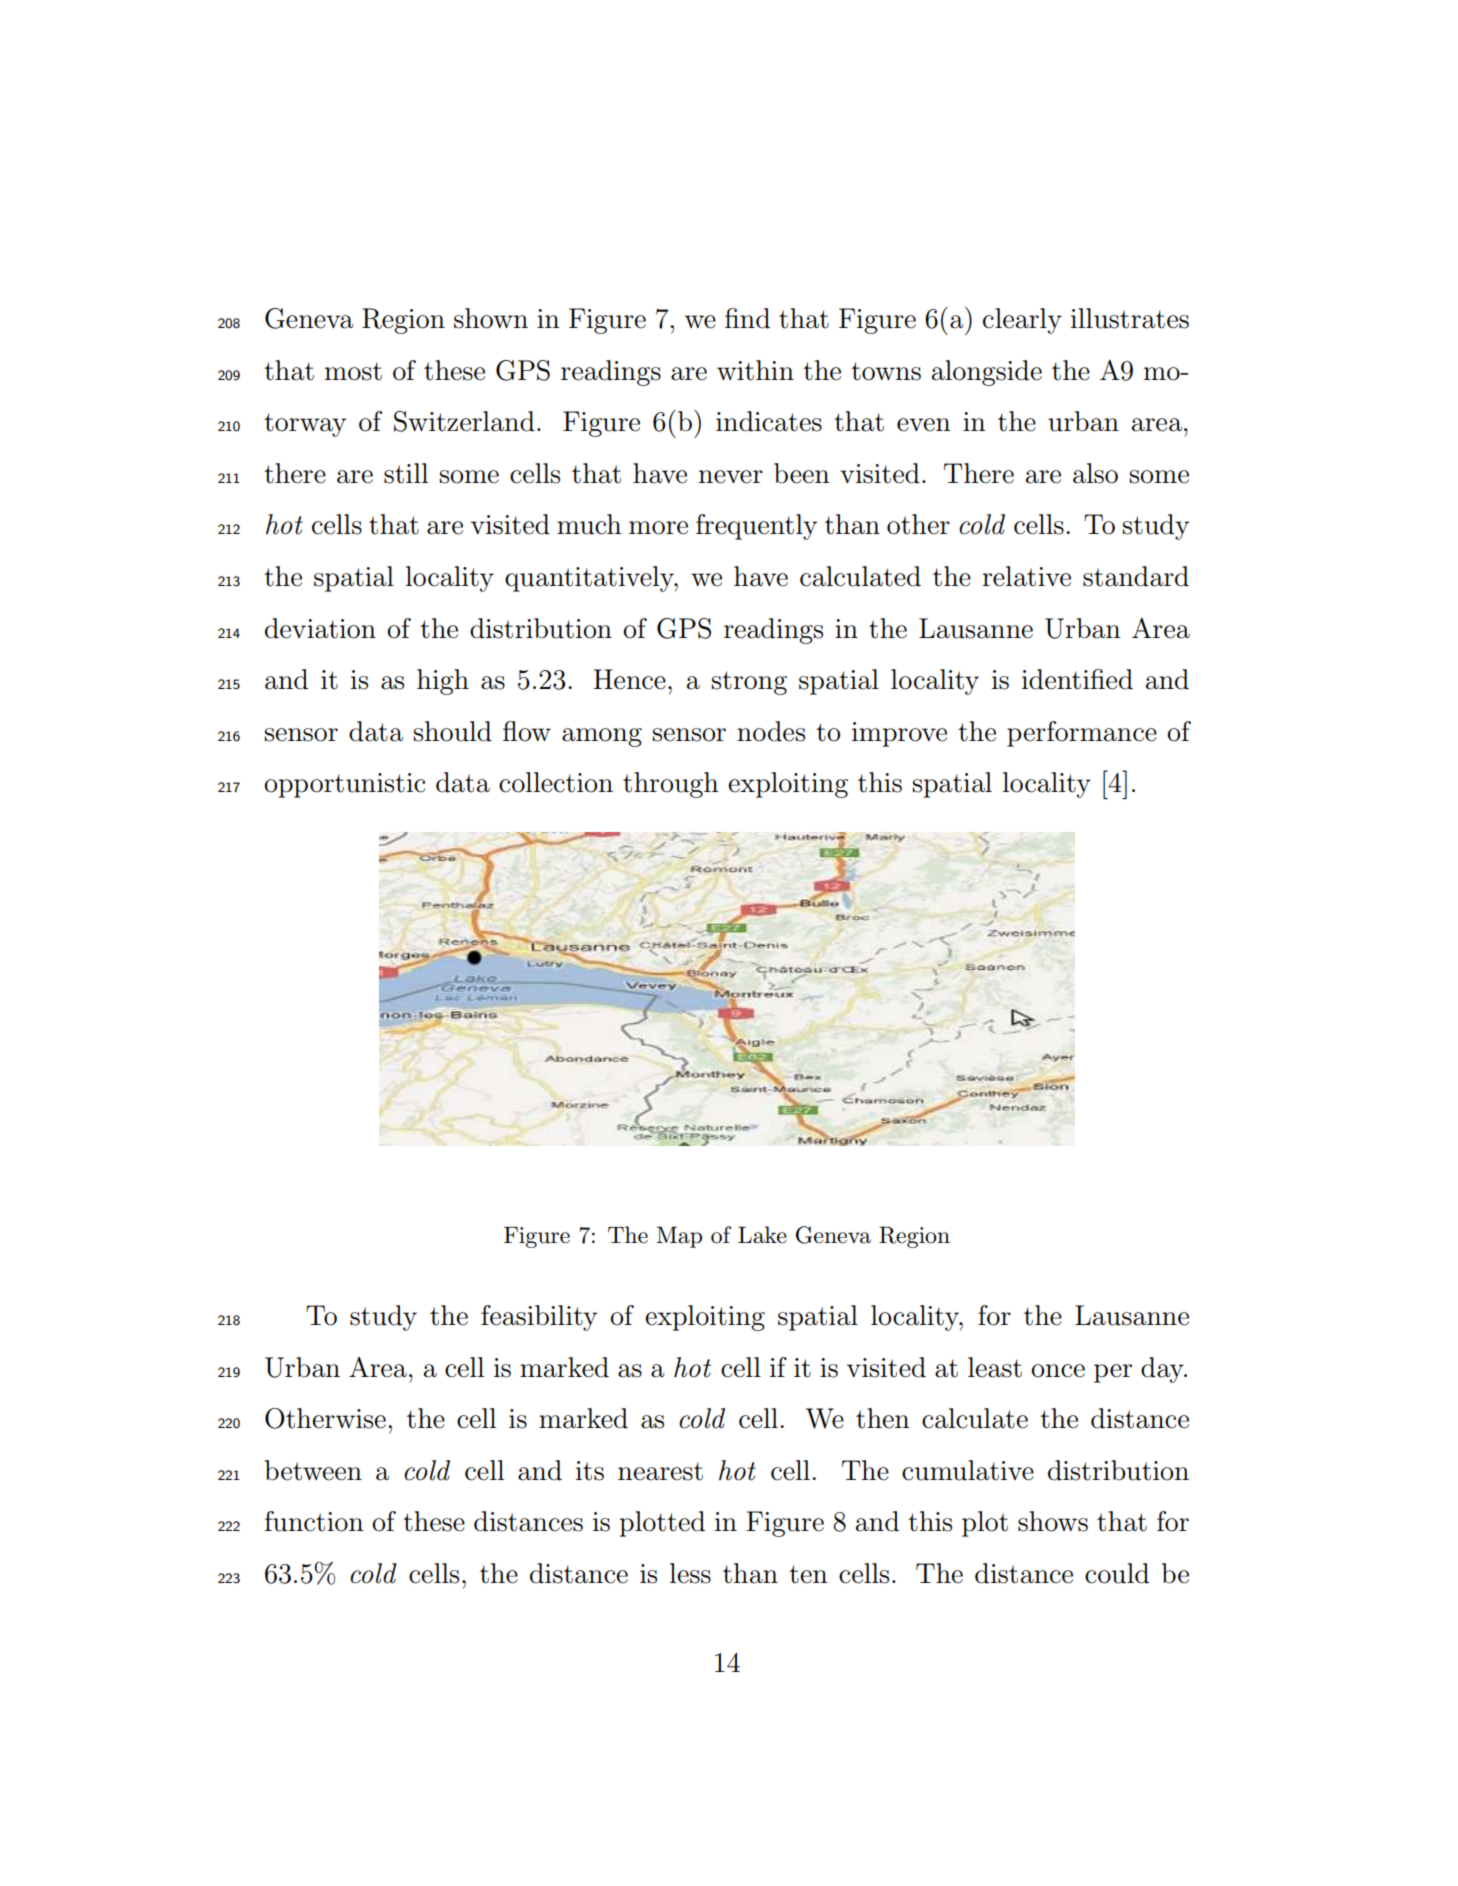  What do you see at coordinates (453, 731) in the document?
I see `should` at bounding box center [453, 731].
